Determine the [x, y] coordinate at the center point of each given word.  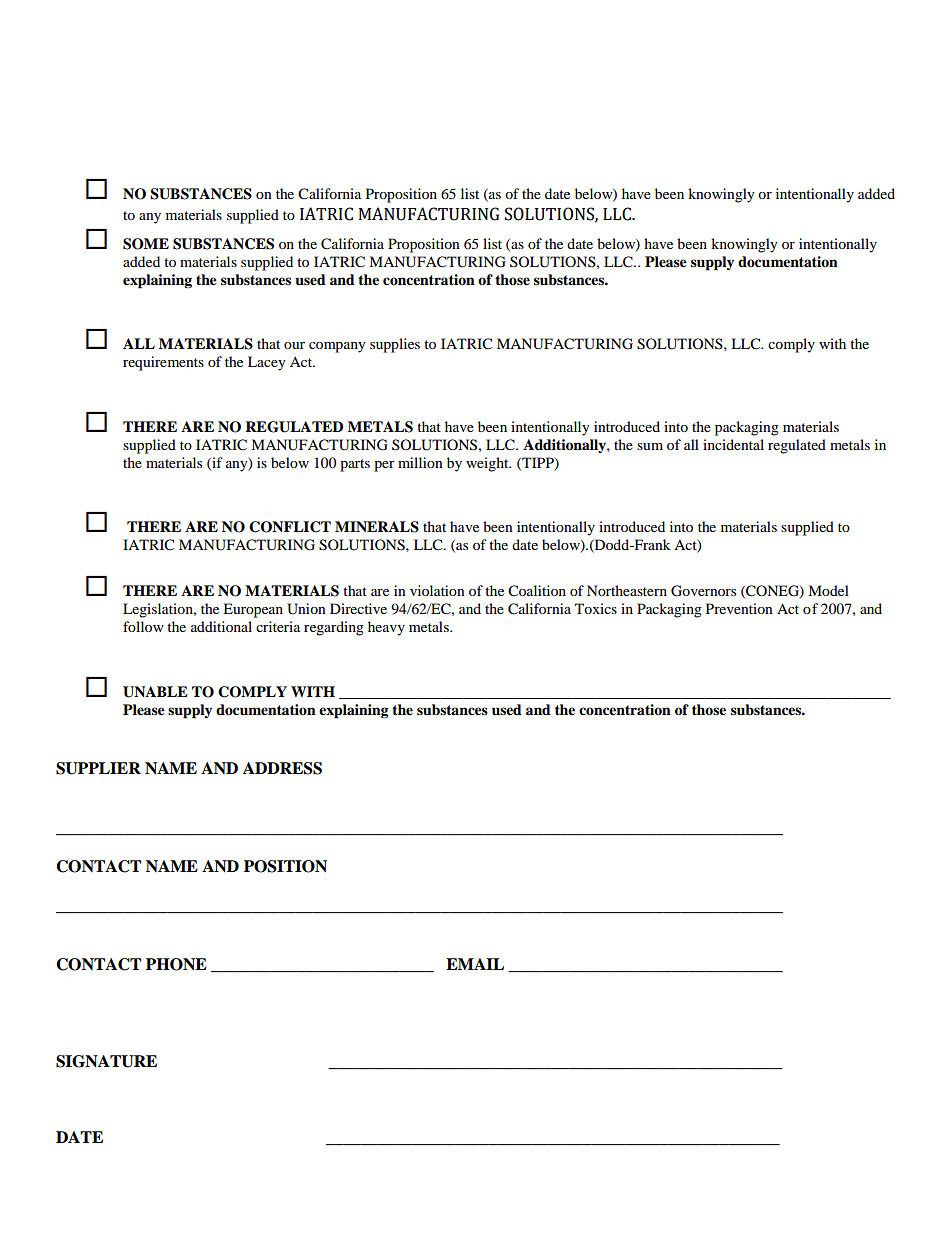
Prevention [739, 608]
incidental [733, 444]
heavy [386, 628]
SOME [146, 244]
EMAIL [475, 964]
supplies [395, 345]
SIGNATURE [106, 1061]
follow [143, 626]
